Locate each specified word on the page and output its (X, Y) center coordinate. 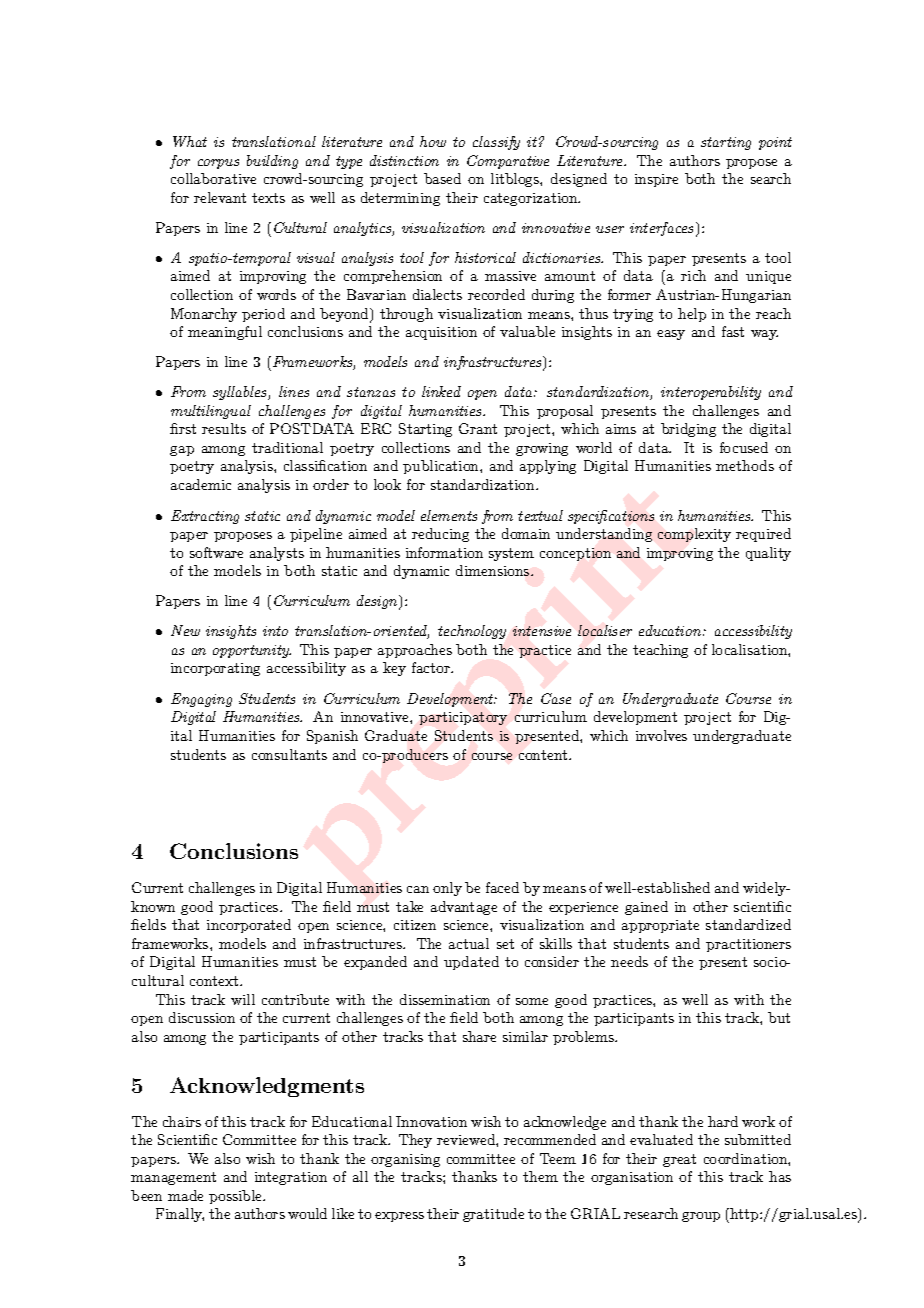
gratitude (493, 1215)
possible (237, 1197)
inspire (656, 180)
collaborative (213, 178)
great (679, 1160)
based (442, 178)
